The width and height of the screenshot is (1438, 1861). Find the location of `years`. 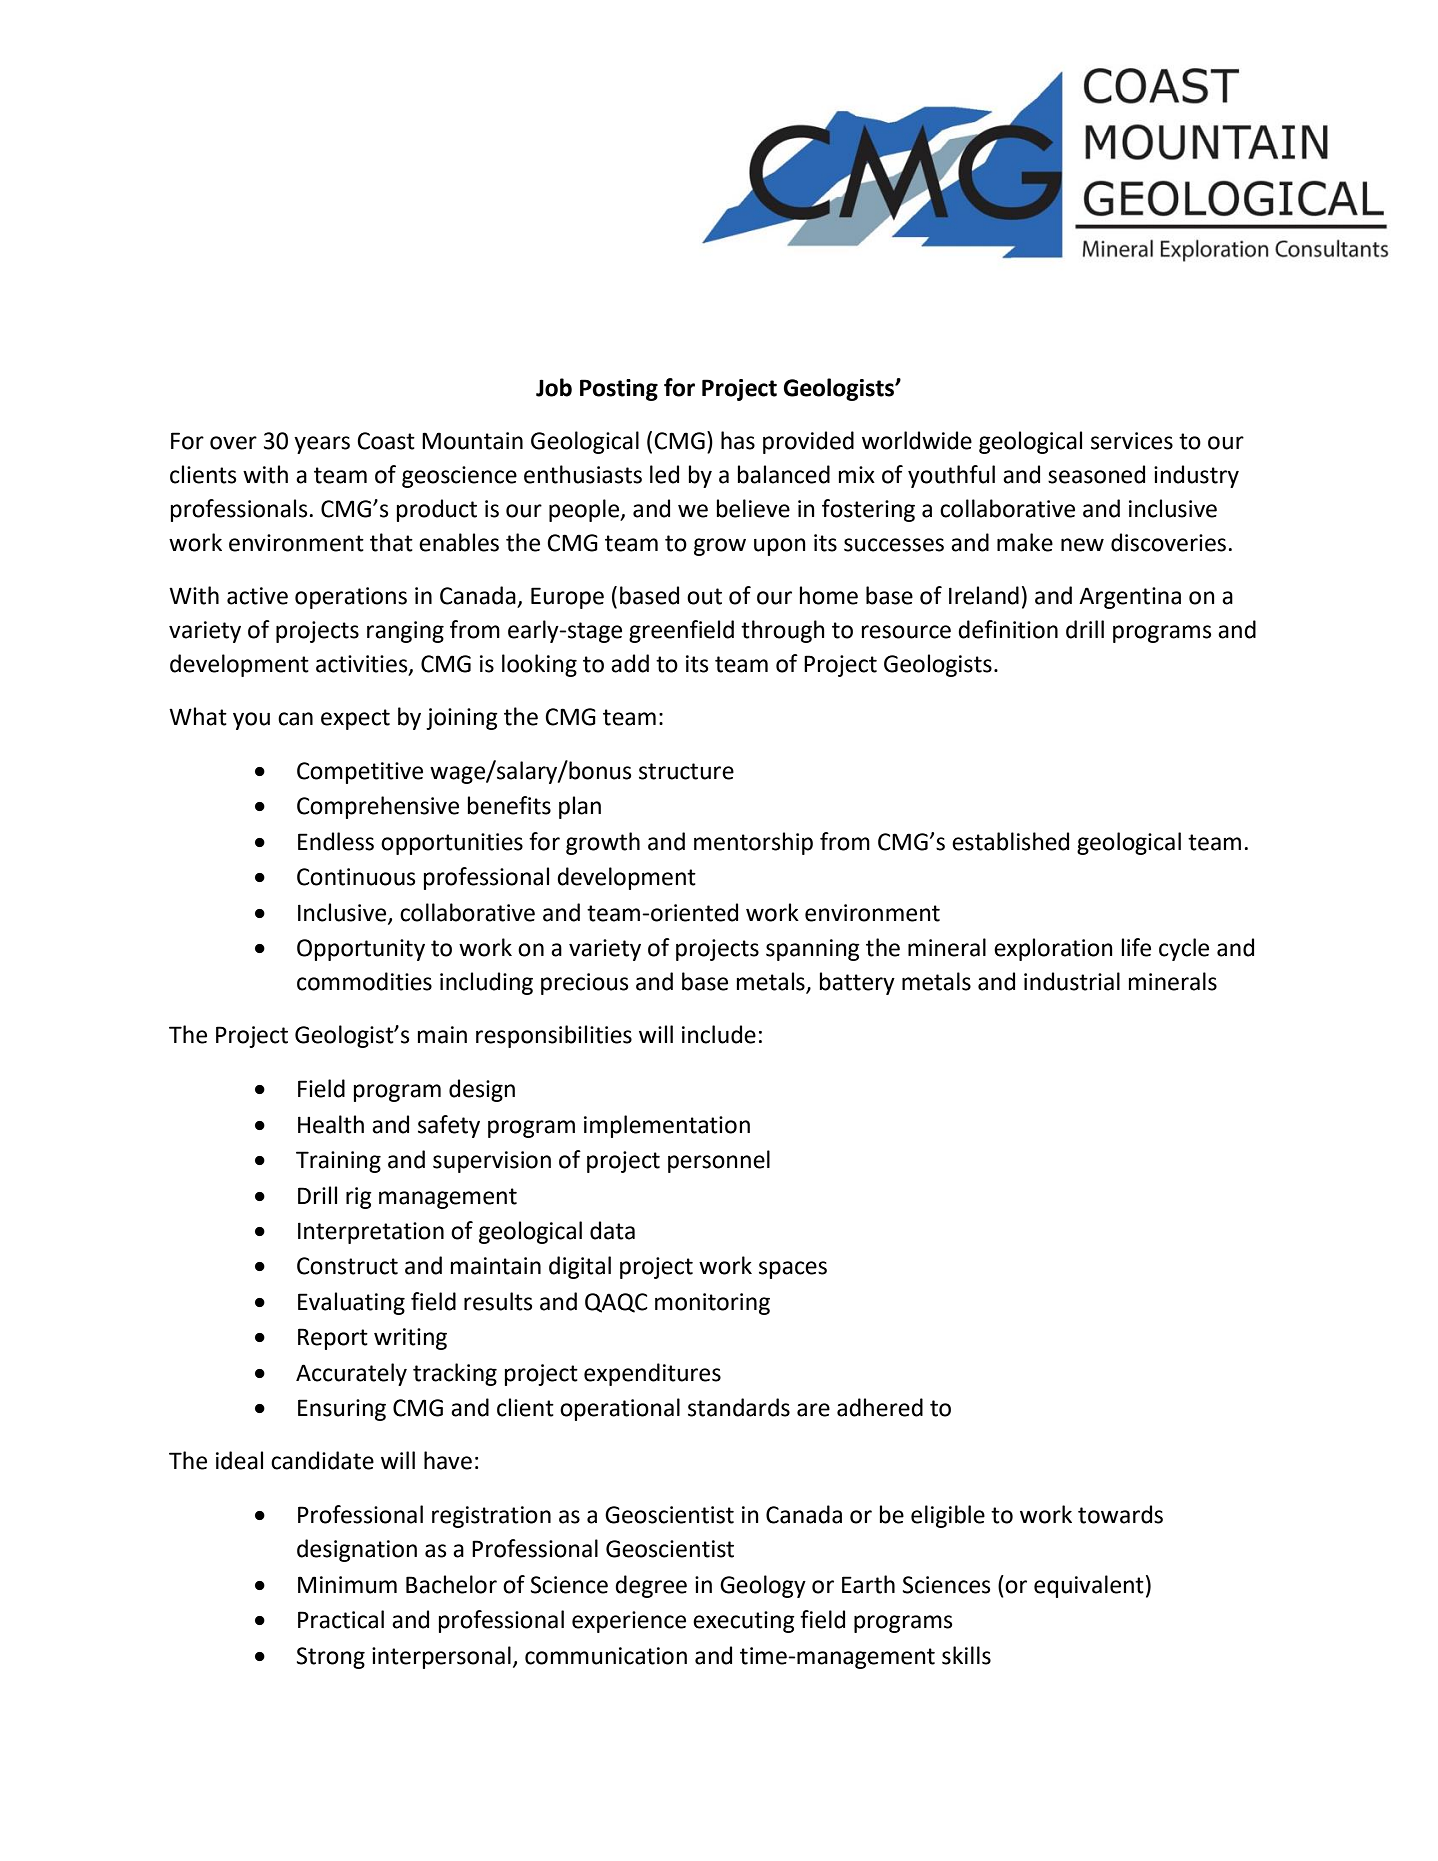

years is located at coordinates (322, 445).
